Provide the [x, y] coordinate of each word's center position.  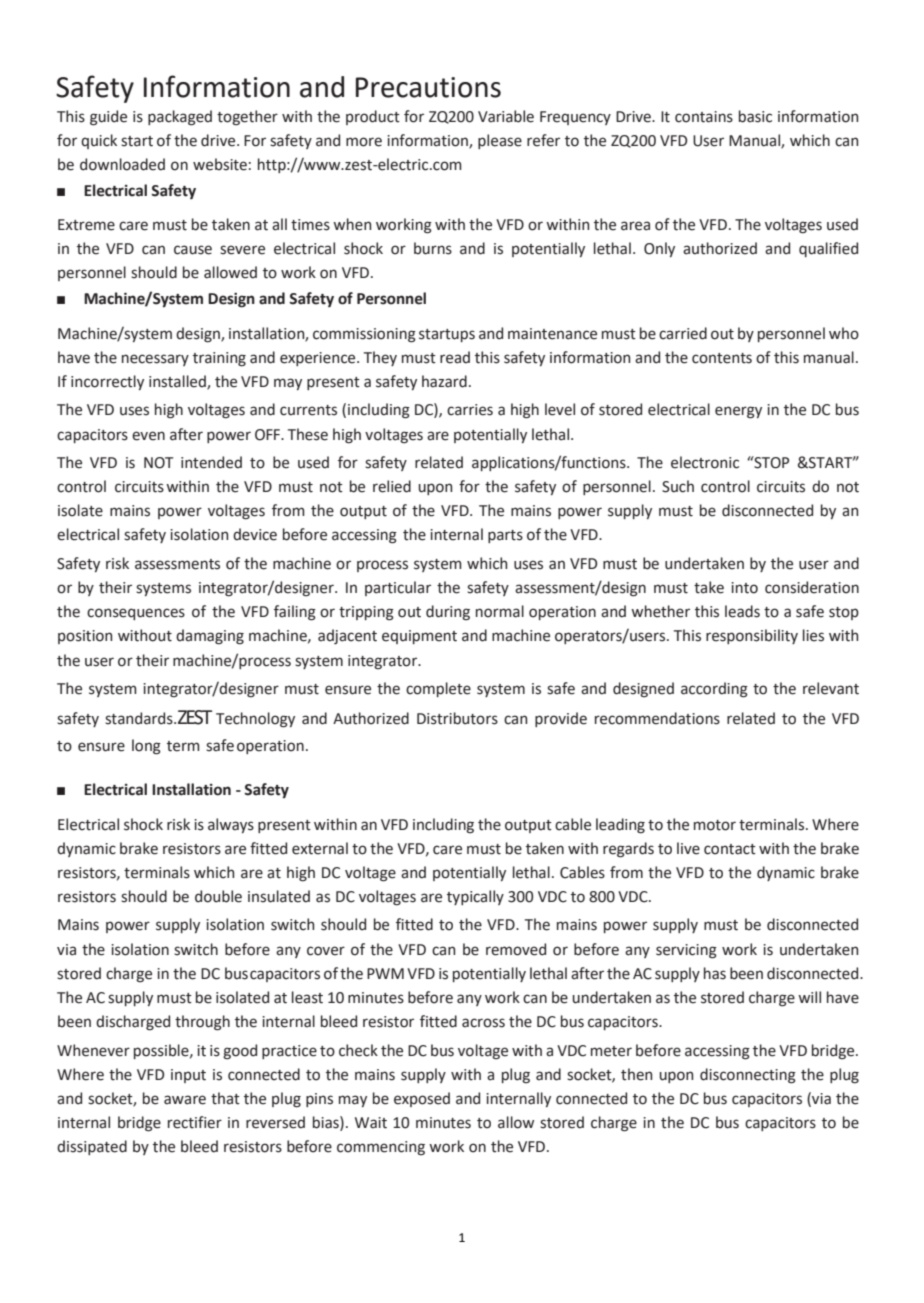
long [146, 747]
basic [755, 116]
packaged [180, 118]
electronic [705, 462]
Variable [506, 116]
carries [470, 410]
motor [715, 825]
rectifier [195, 1122]
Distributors [457, 718]
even [148, 436]
